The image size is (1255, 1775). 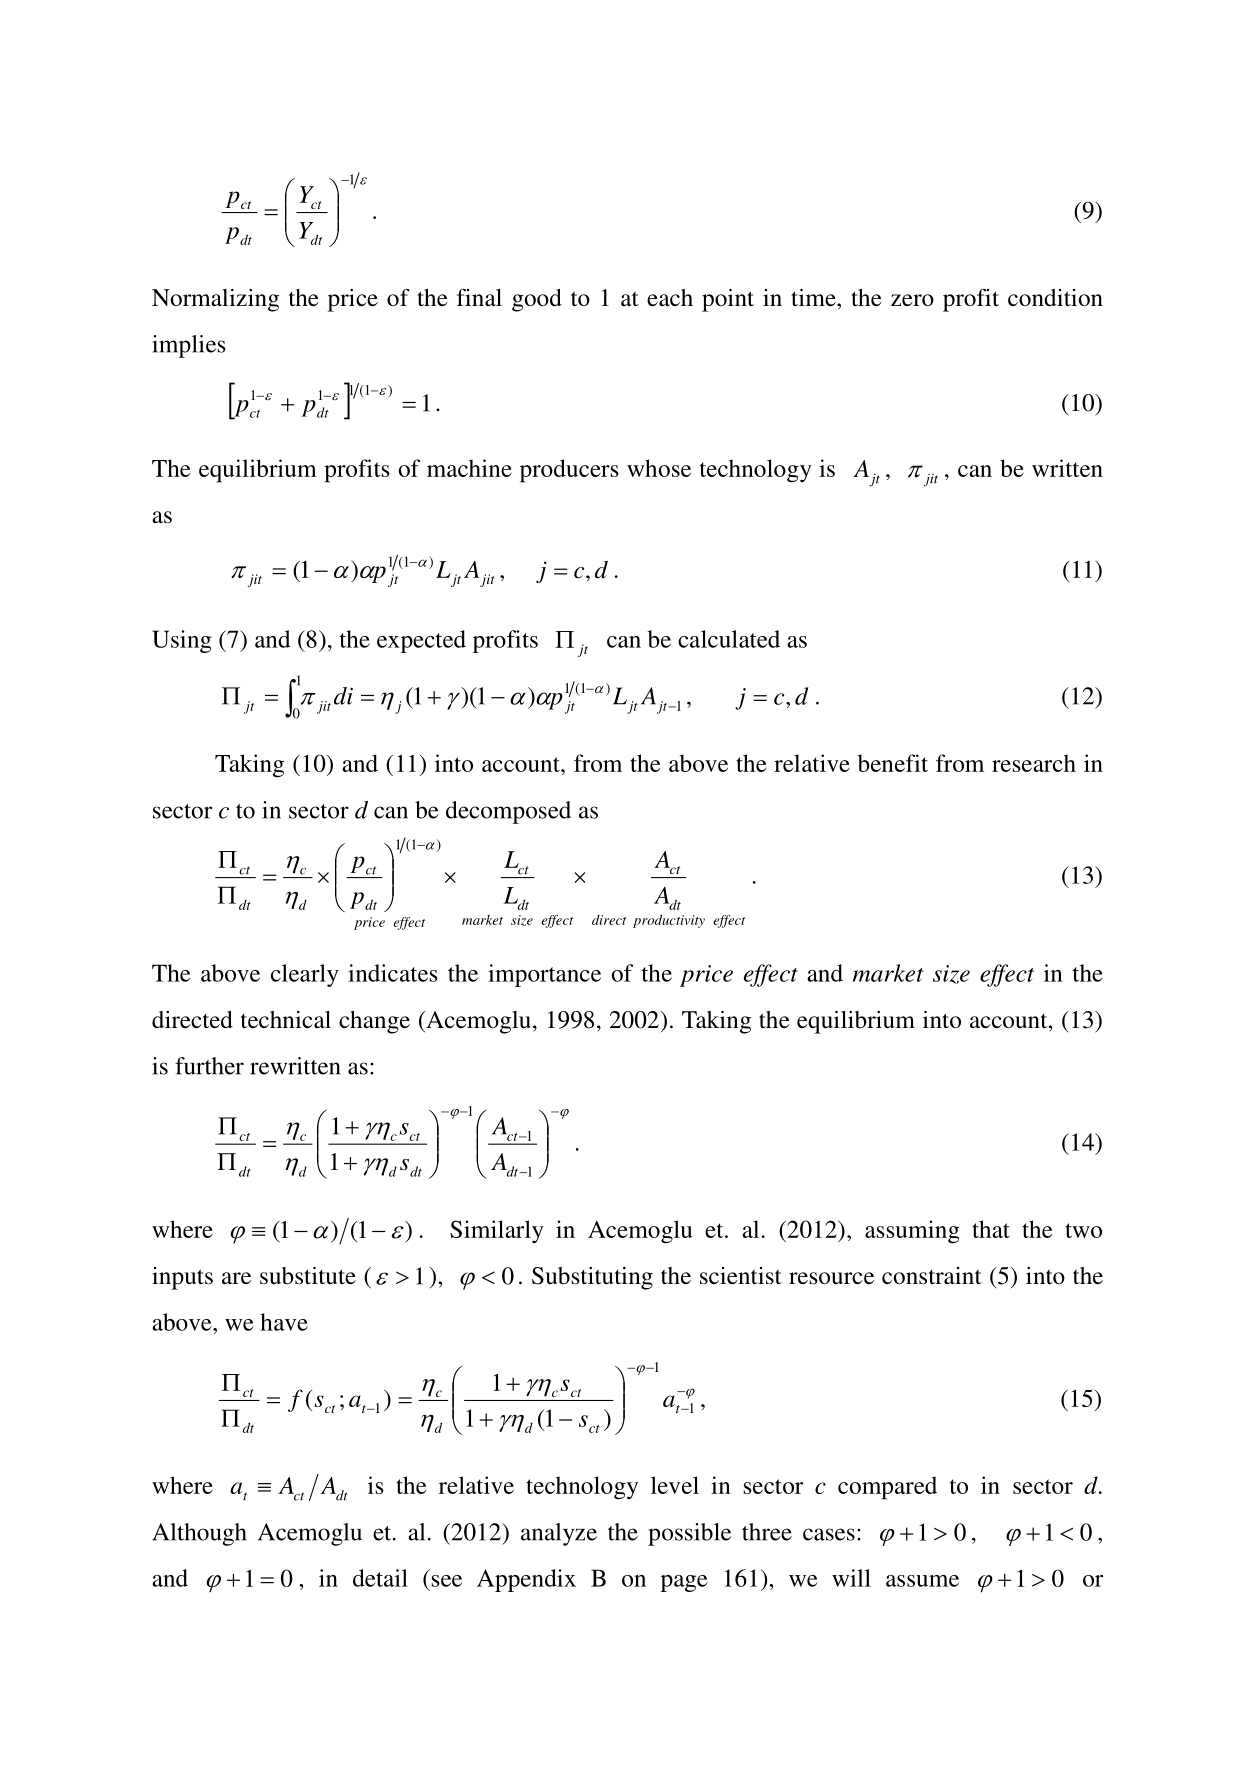 I want to click on substitute, so click(x=308, y=1276).
